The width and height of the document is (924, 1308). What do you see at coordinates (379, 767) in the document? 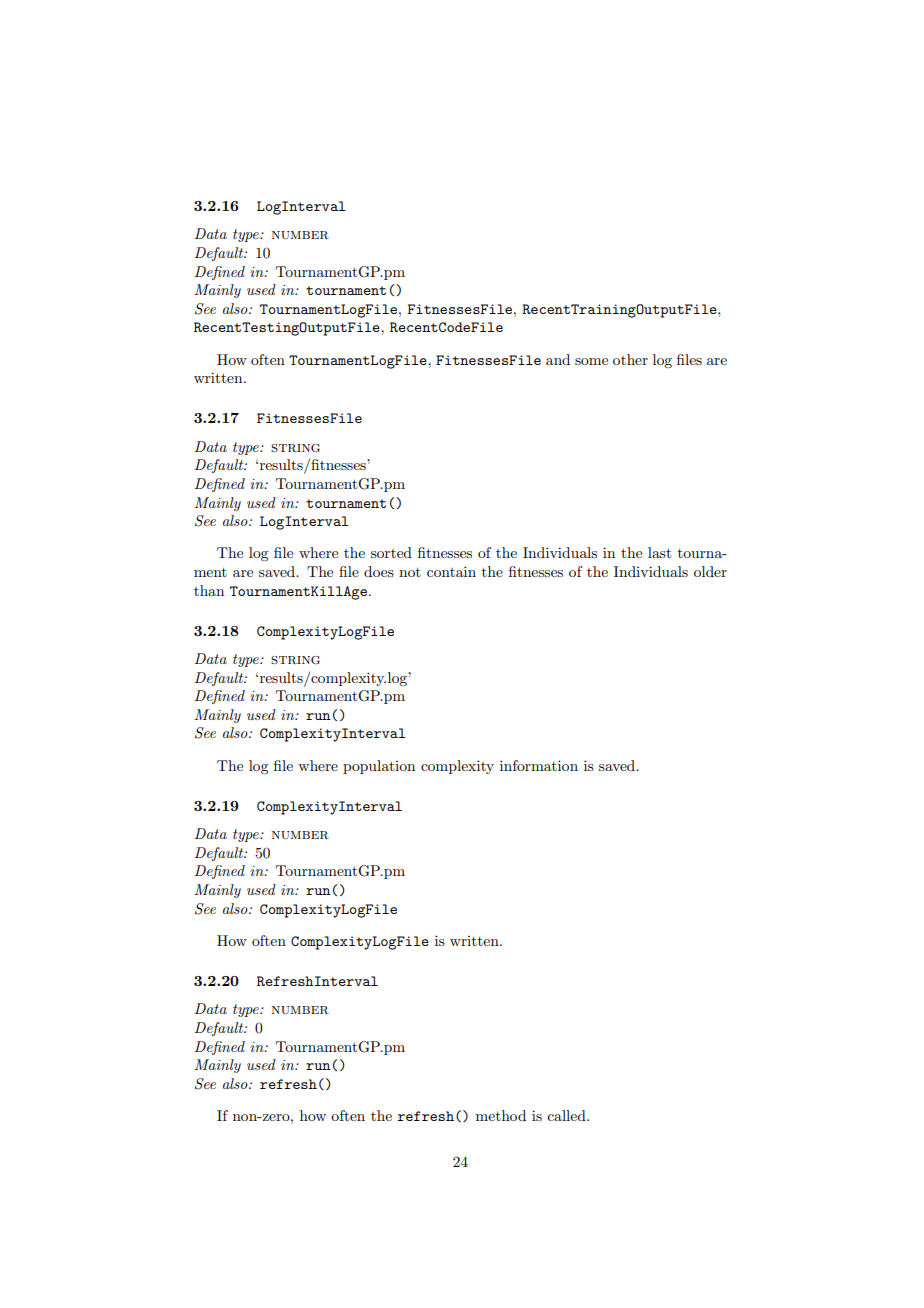
I see `population` at bounding box center [379, 767].
